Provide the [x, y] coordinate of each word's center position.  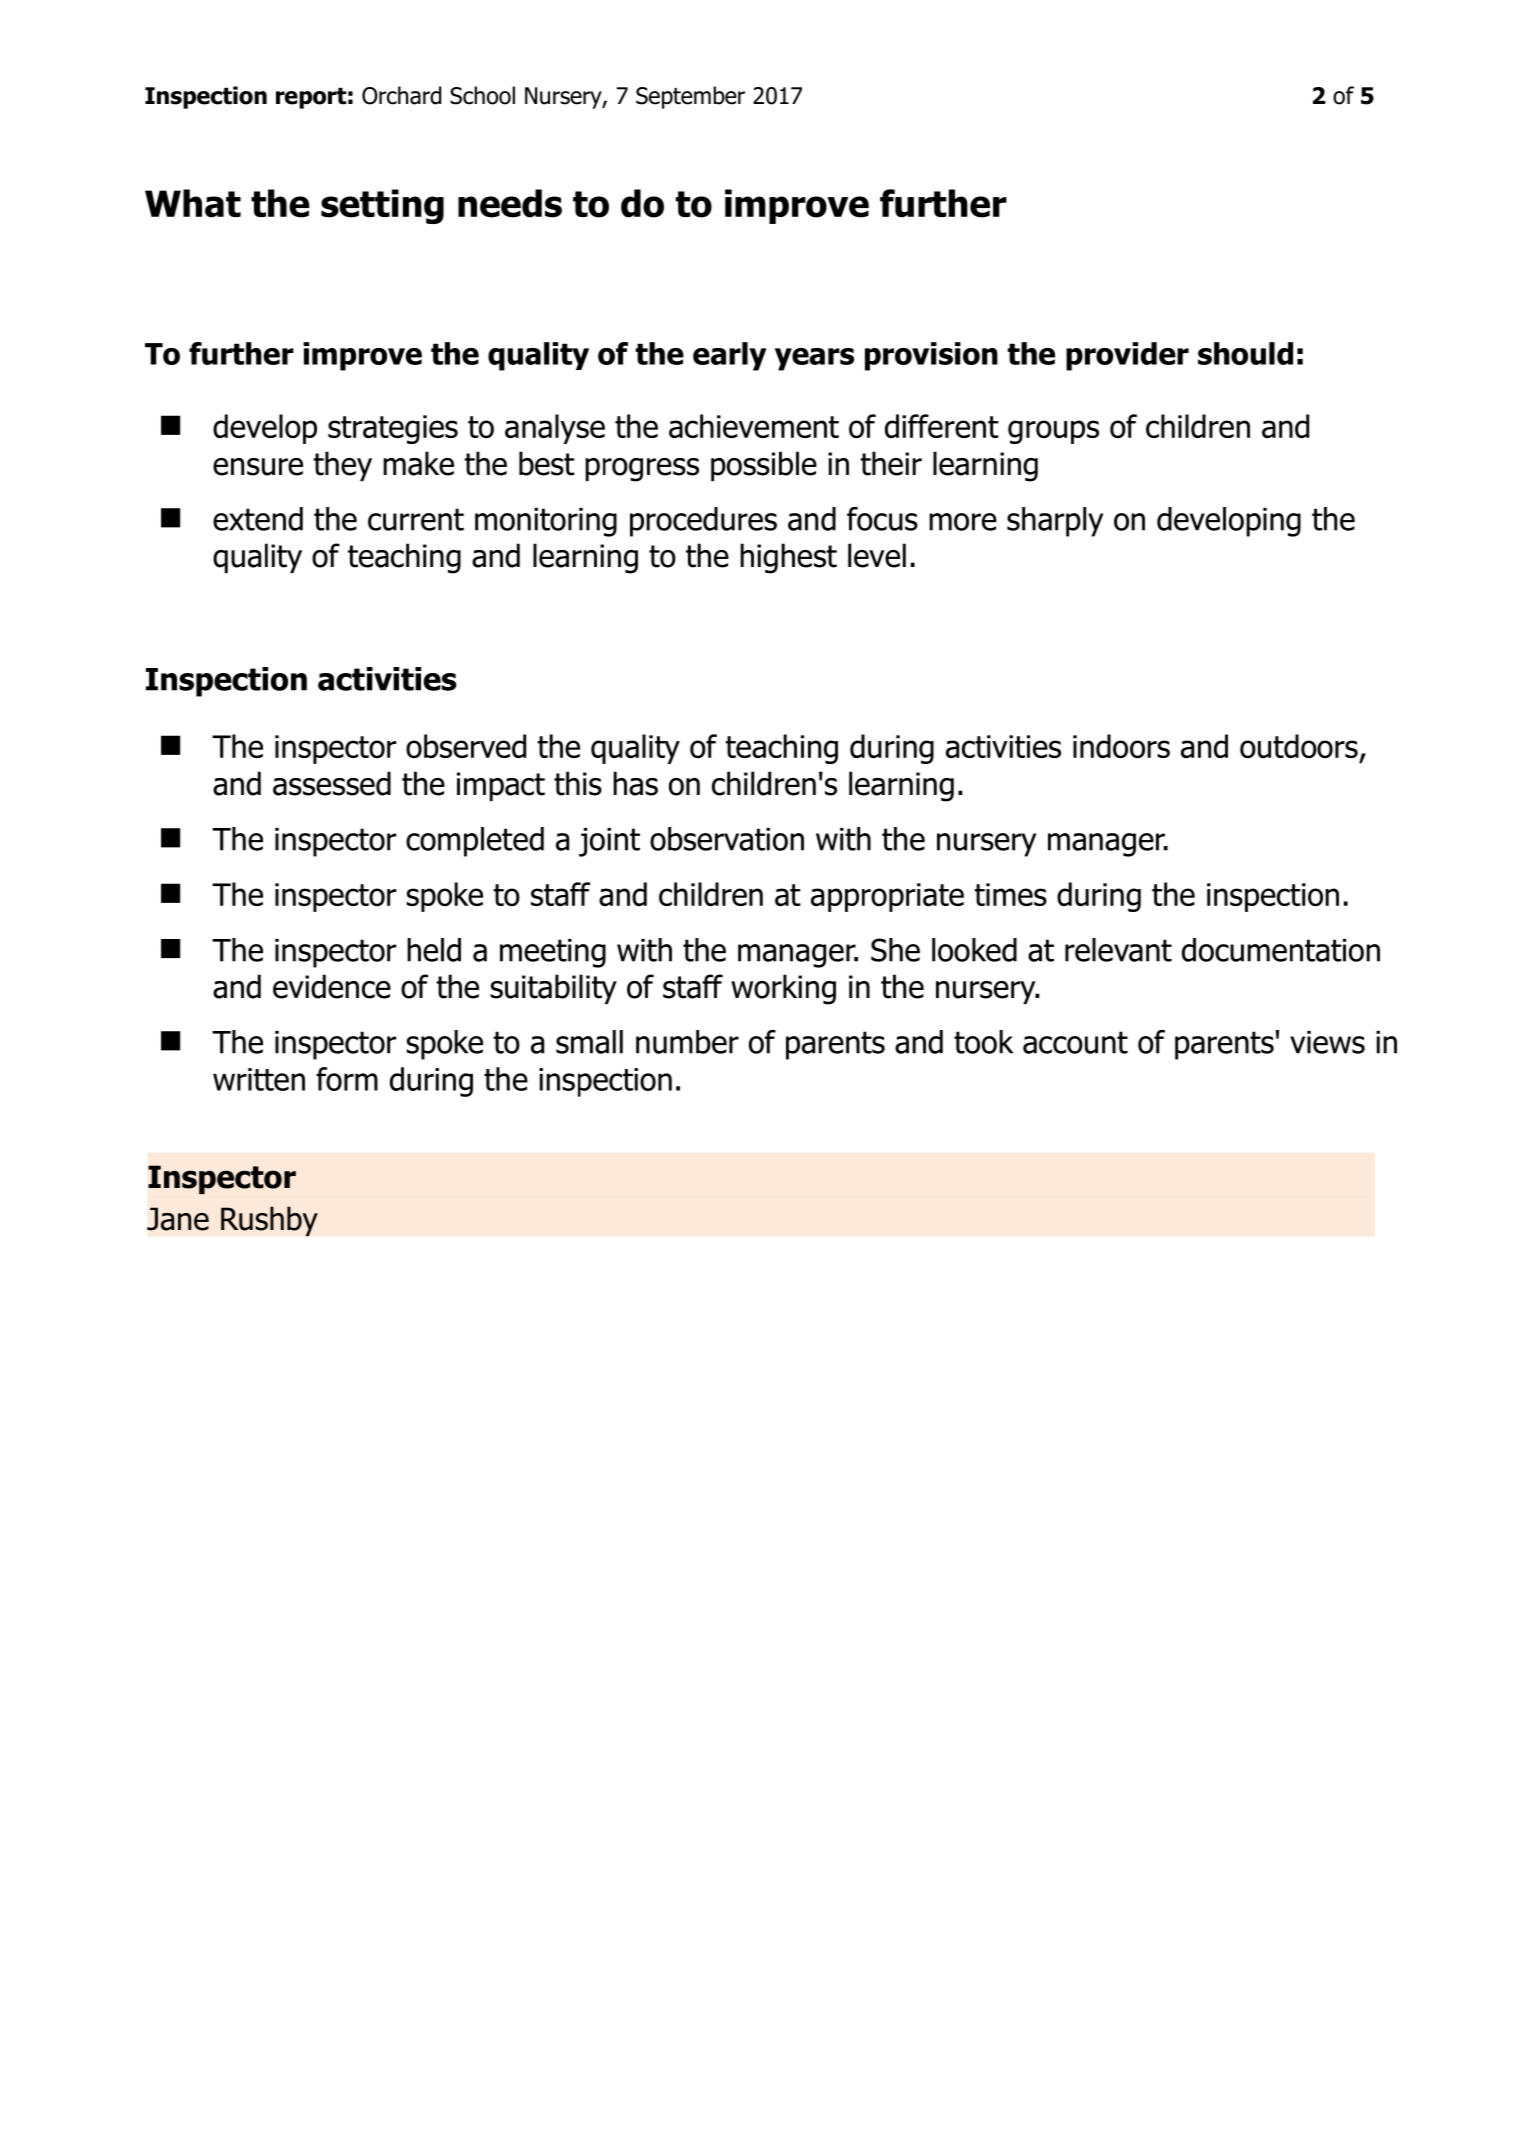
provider [1127, 356]
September [690, 97]
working [783, 989]
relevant [1118, 950]
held [434, 950]
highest [788, 558]
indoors [1121, 746]
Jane [178, 1219]
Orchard [401, 95]
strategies [393, 429]
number [687, 1042]
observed [466, 746]
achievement [754, 426]
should [1245, 353]
